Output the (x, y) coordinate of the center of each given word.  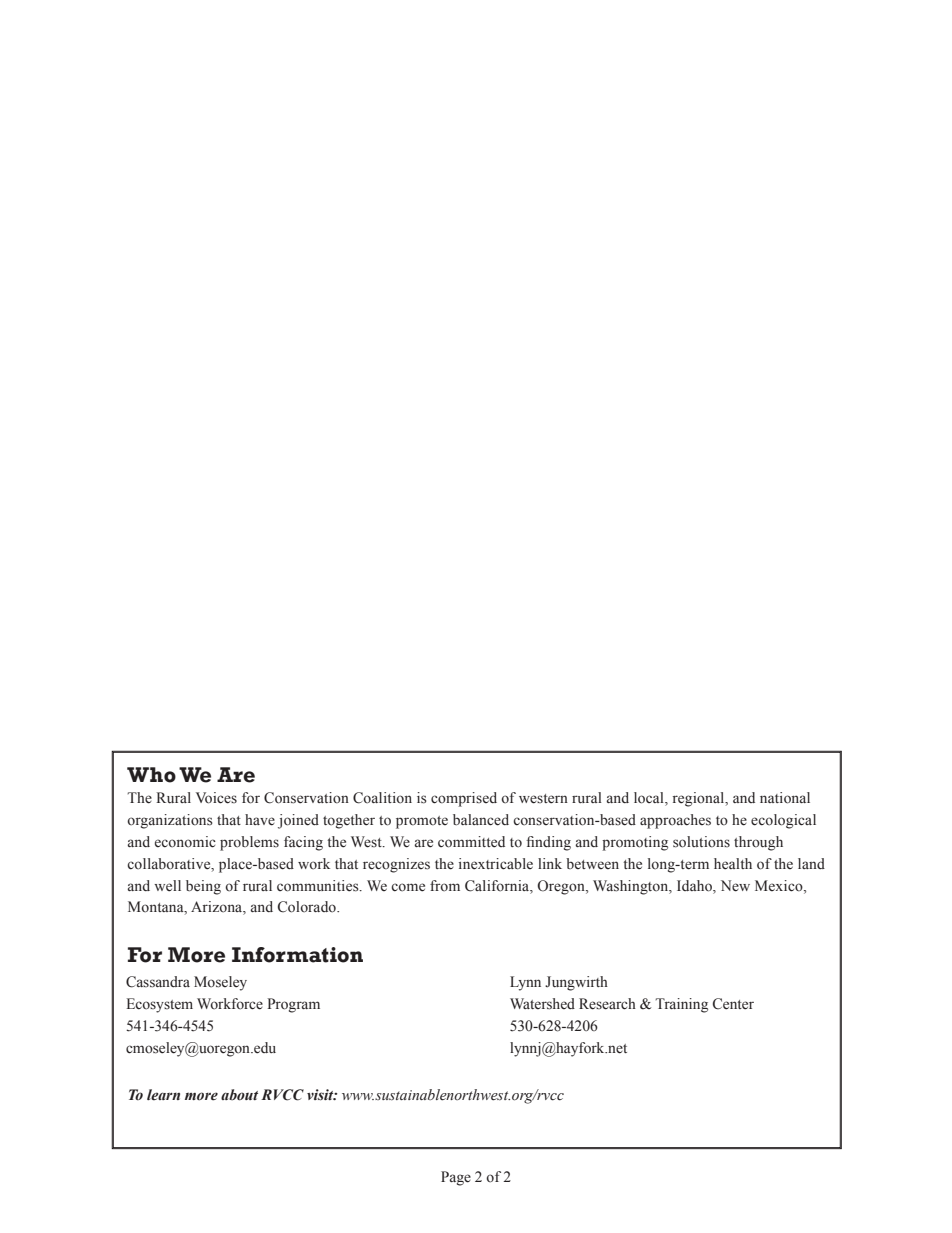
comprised (464, 799)
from (445, 886)
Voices (216, 798)
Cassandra (158, 982)
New (735, 886)
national (785, 798)
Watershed (542, 1004)
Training (681, 1005)
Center (733, 1004)
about (239, 1095)
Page (456, 1178)
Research (607, 1004)
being (203, 887)
